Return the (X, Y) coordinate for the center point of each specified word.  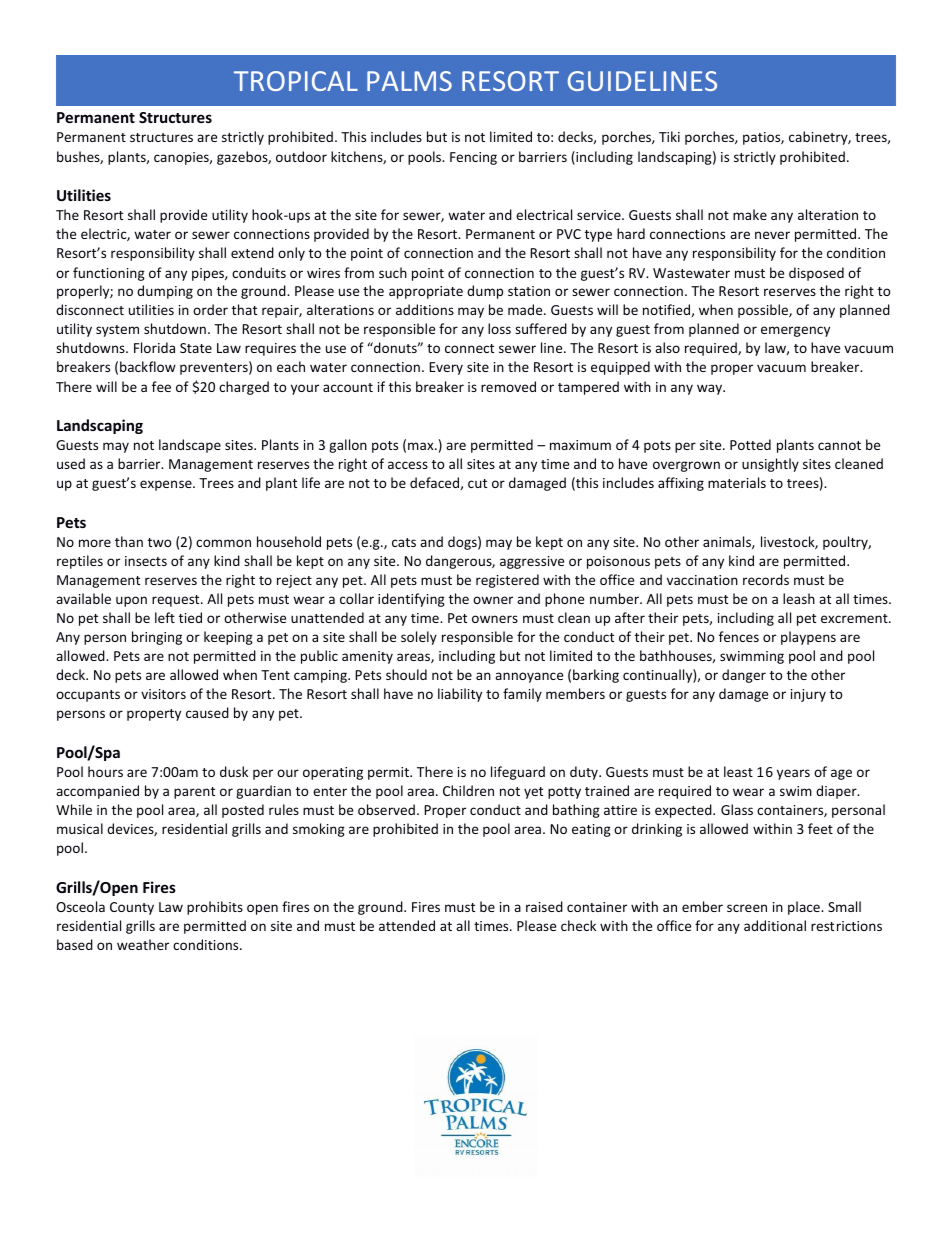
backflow (148, 366)
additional (775, 925)
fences (739, 636)
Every (446, 368)
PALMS (409, 81)
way (710, 389)
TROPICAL (296, 81)
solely (419, 638)
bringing (157, 638)
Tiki (669, 136)
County (132, 908)
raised (544, 906)
